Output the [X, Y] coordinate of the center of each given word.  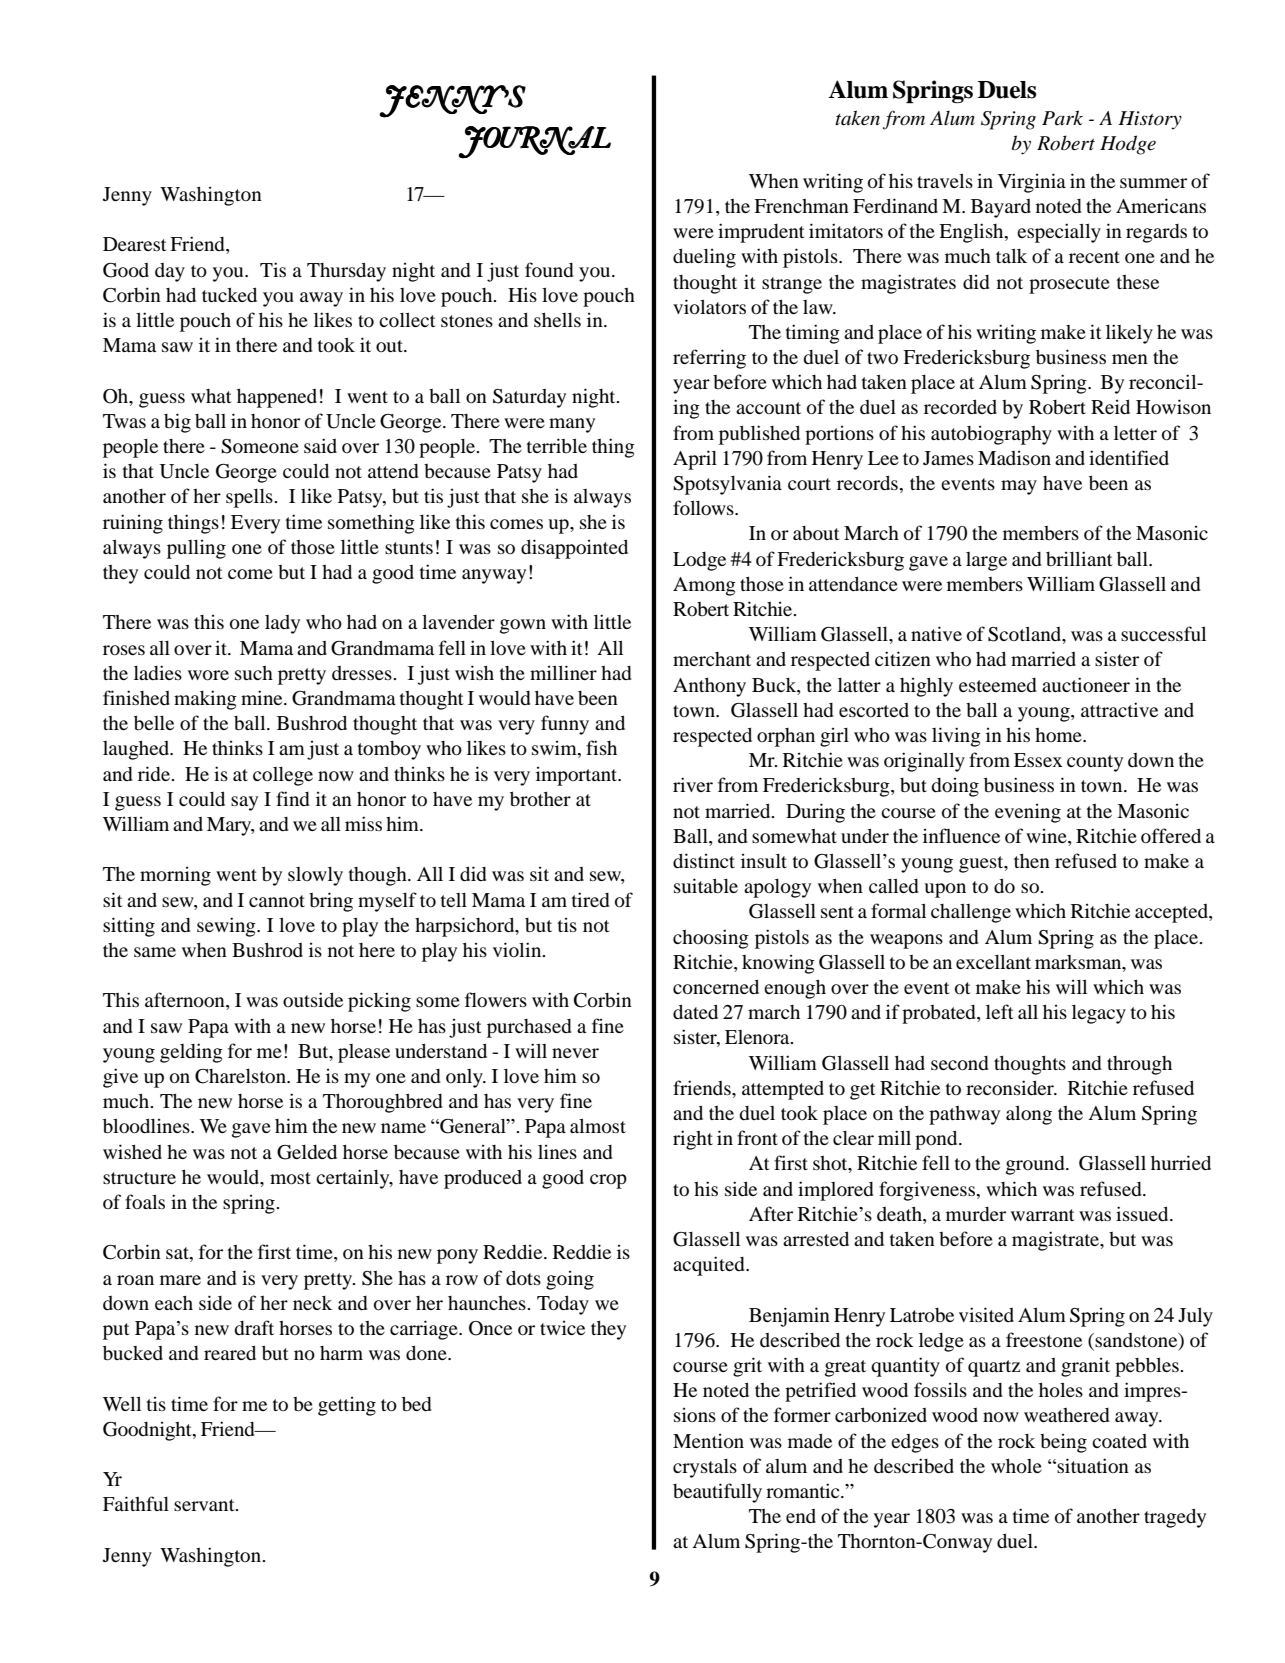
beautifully [717, 1493]
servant [205, 1505]
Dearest [135, 244]
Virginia [1032, 183]
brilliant [1079, 558]
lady [282, 624]
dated [695, 1011]
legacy [1099, 1014]
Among [704, 586]
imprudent [761, 233]
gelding [191, 1053]
